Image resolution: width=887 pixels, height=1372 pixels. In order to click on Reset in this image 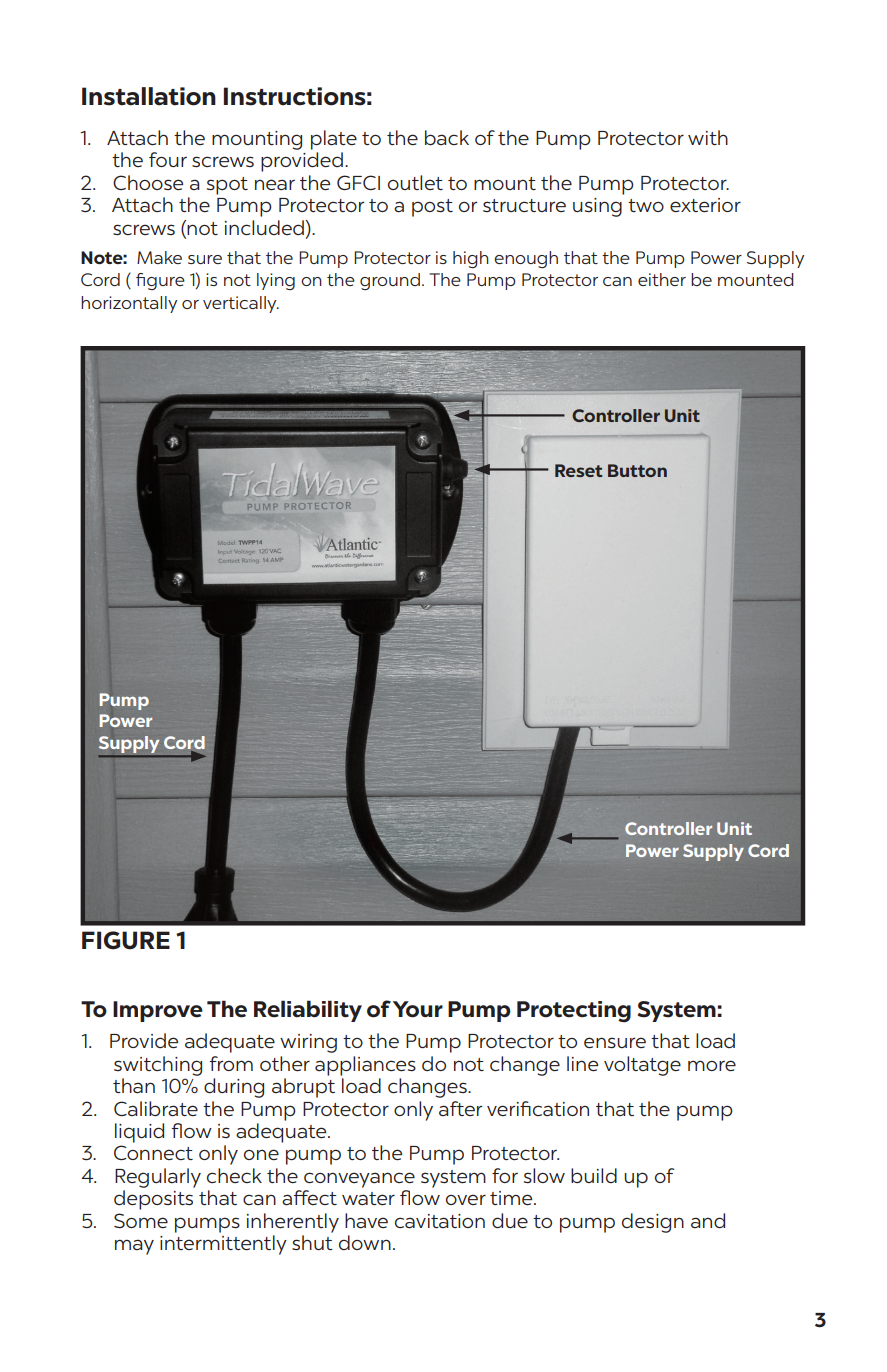, I will do `click(579, 470)`.
